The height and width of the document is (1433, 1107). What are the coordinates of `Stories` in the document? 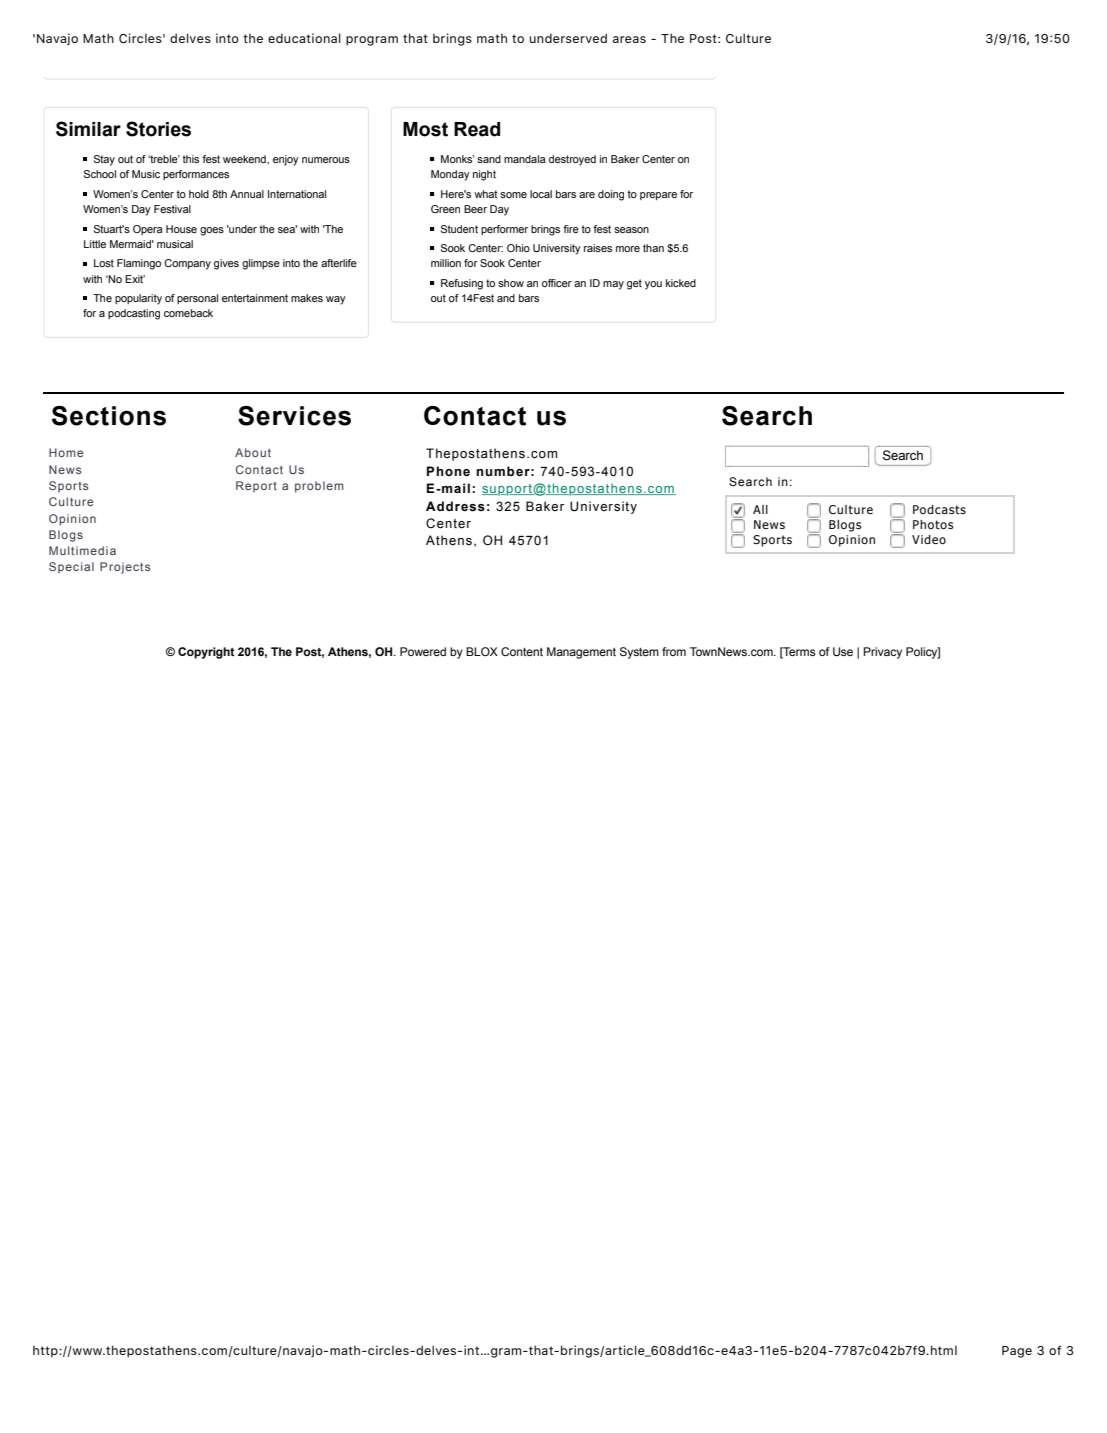 It's located at (158, 129).
